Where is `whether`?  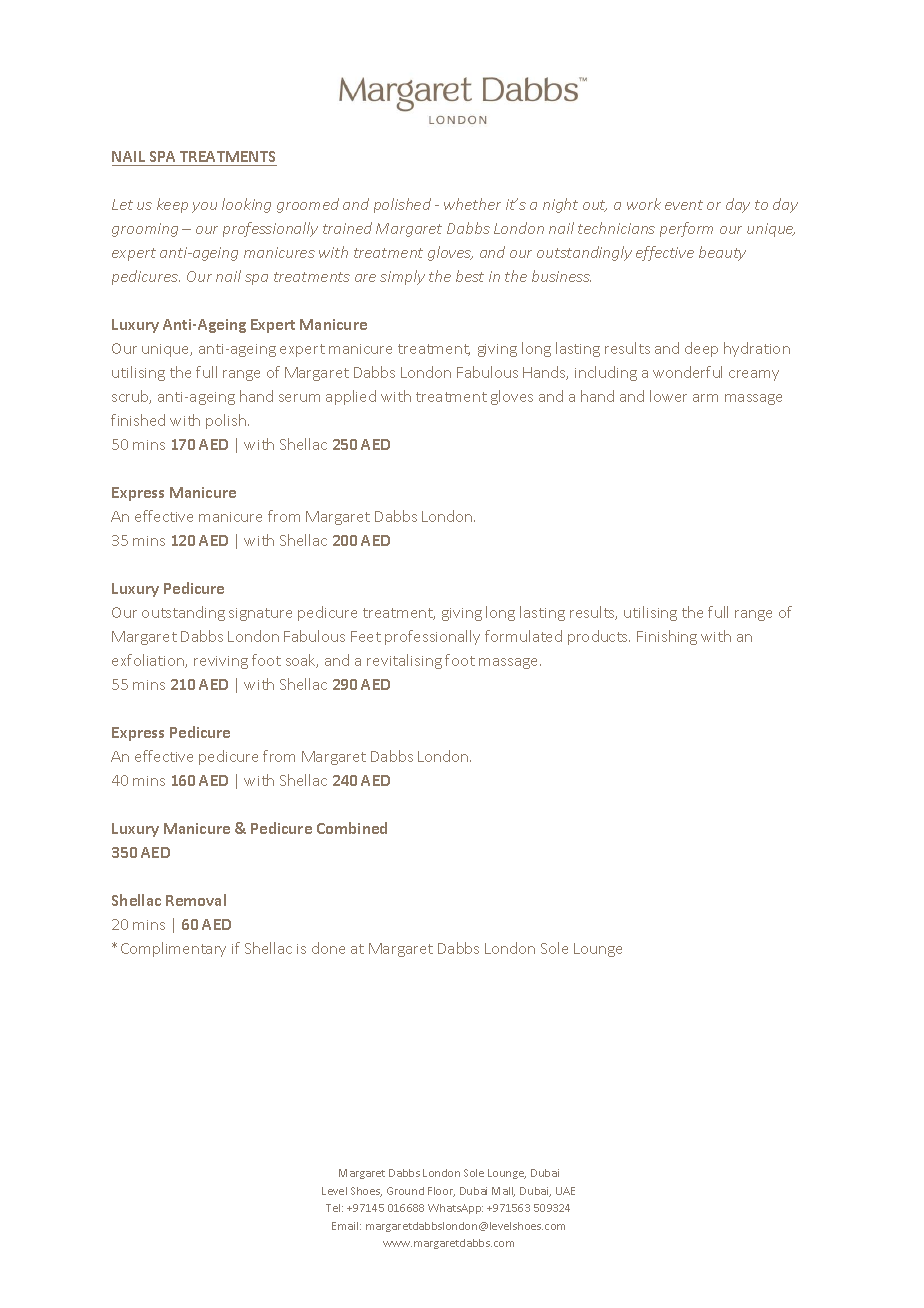 whether is located at coordinates (472, 204).
